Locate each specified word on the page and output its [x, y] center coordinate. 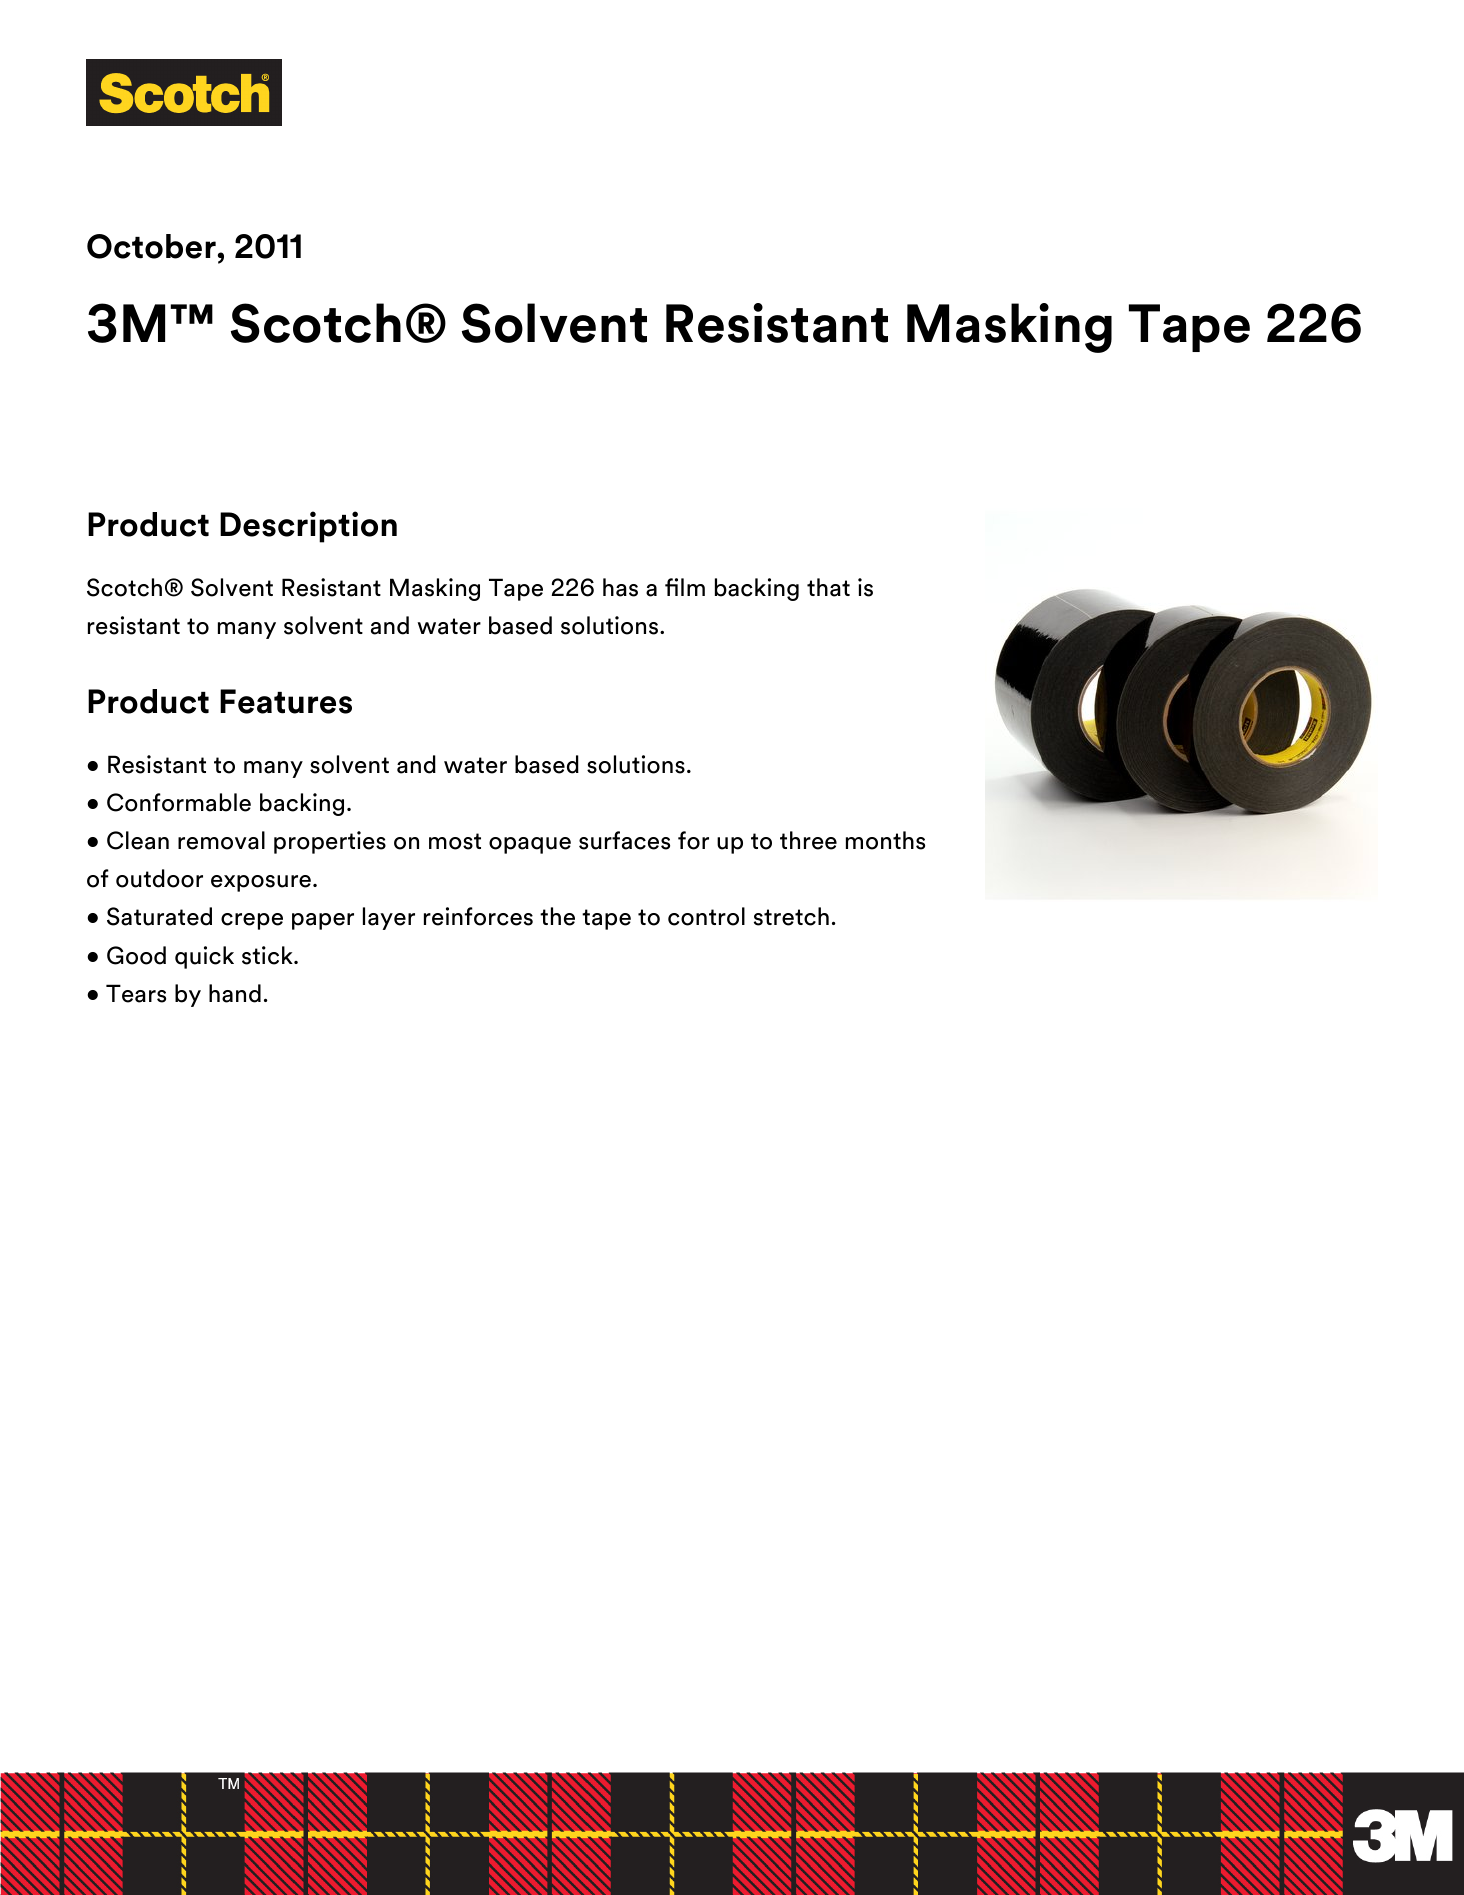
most [455, 841]
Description [308, 527]
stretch [791, 916]
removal [221, 840]
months [885, 840]
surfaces [624, 840]
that [828, 587]
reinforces [478, 916]
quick [204, 957]
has [620, 587]
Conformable [179, 802]
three [808, 840]
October [151, 246]
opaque [530, 845]
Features [286, 701]
